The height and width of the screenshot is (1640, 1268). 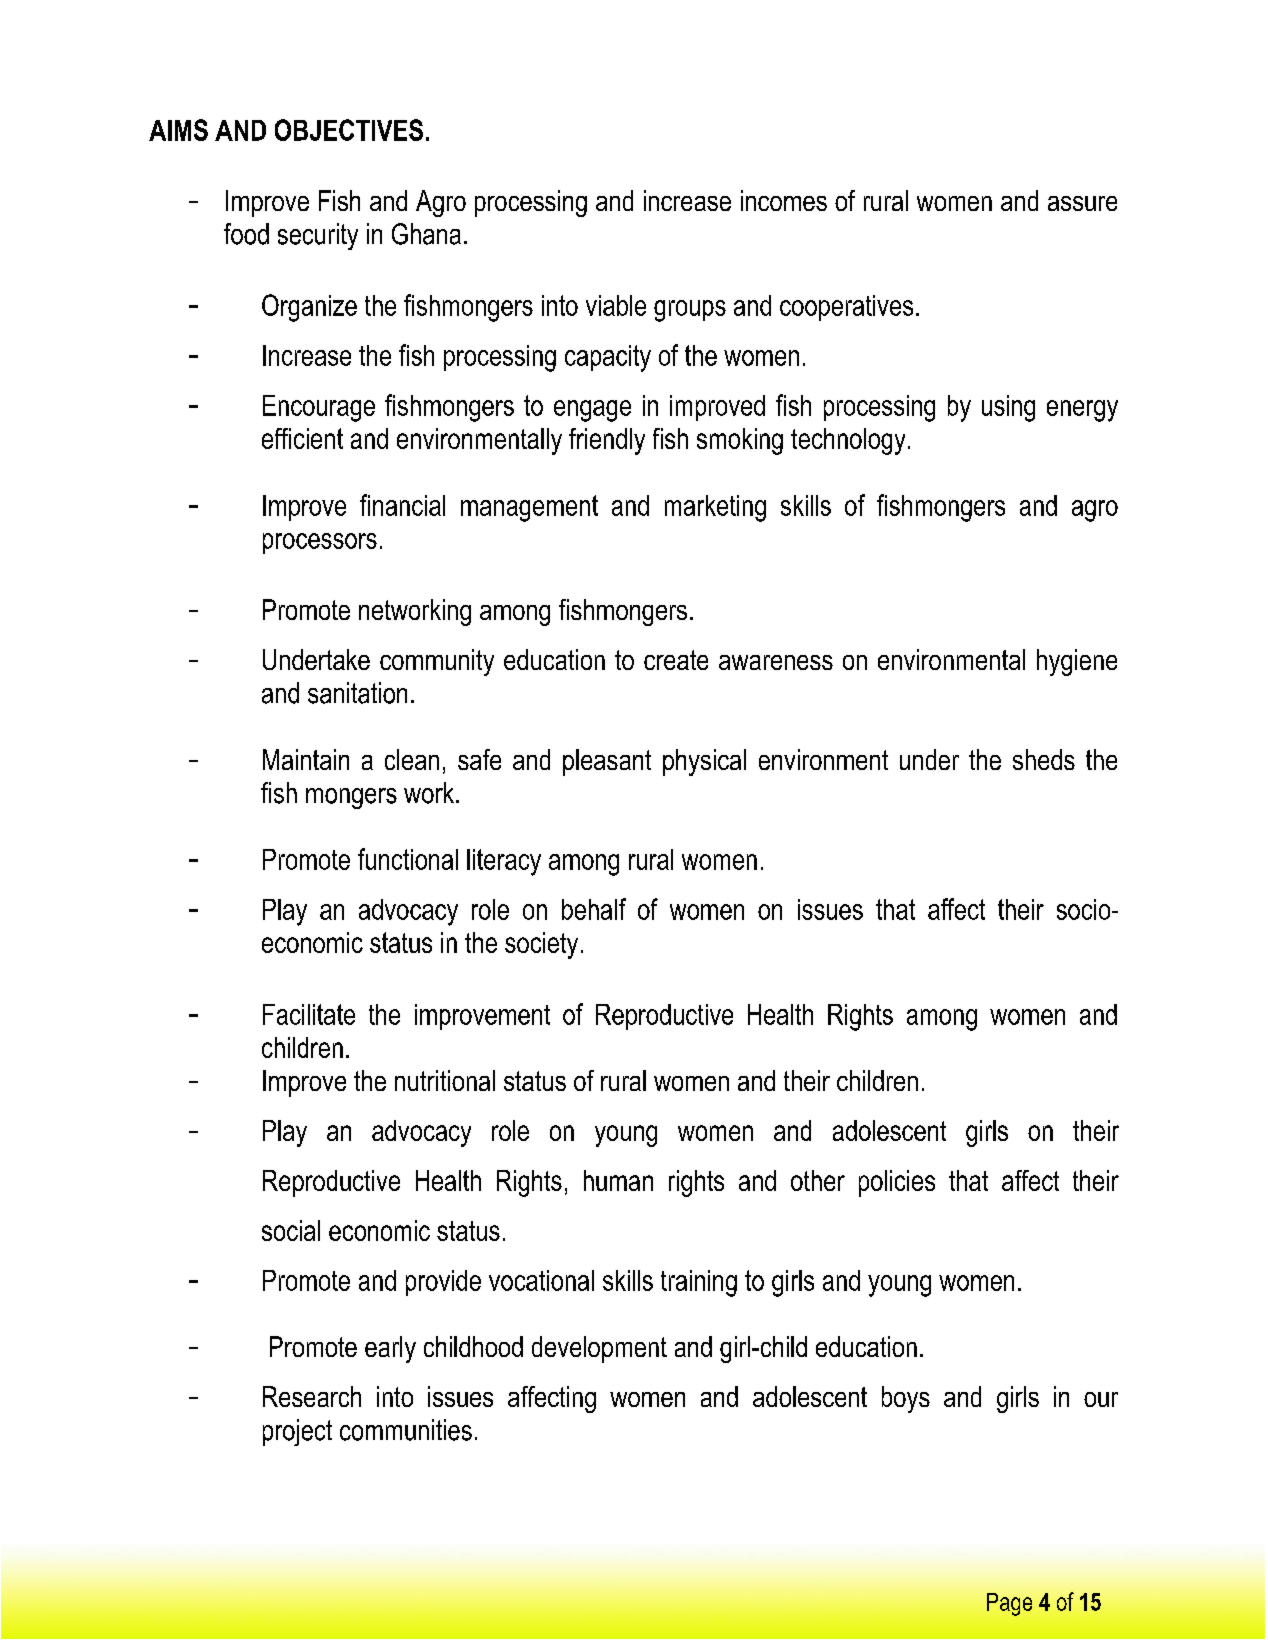 What do you see at coordinates (291, 1230) in the screenshot?
I see `social` at bounding box center [291, 1230].
